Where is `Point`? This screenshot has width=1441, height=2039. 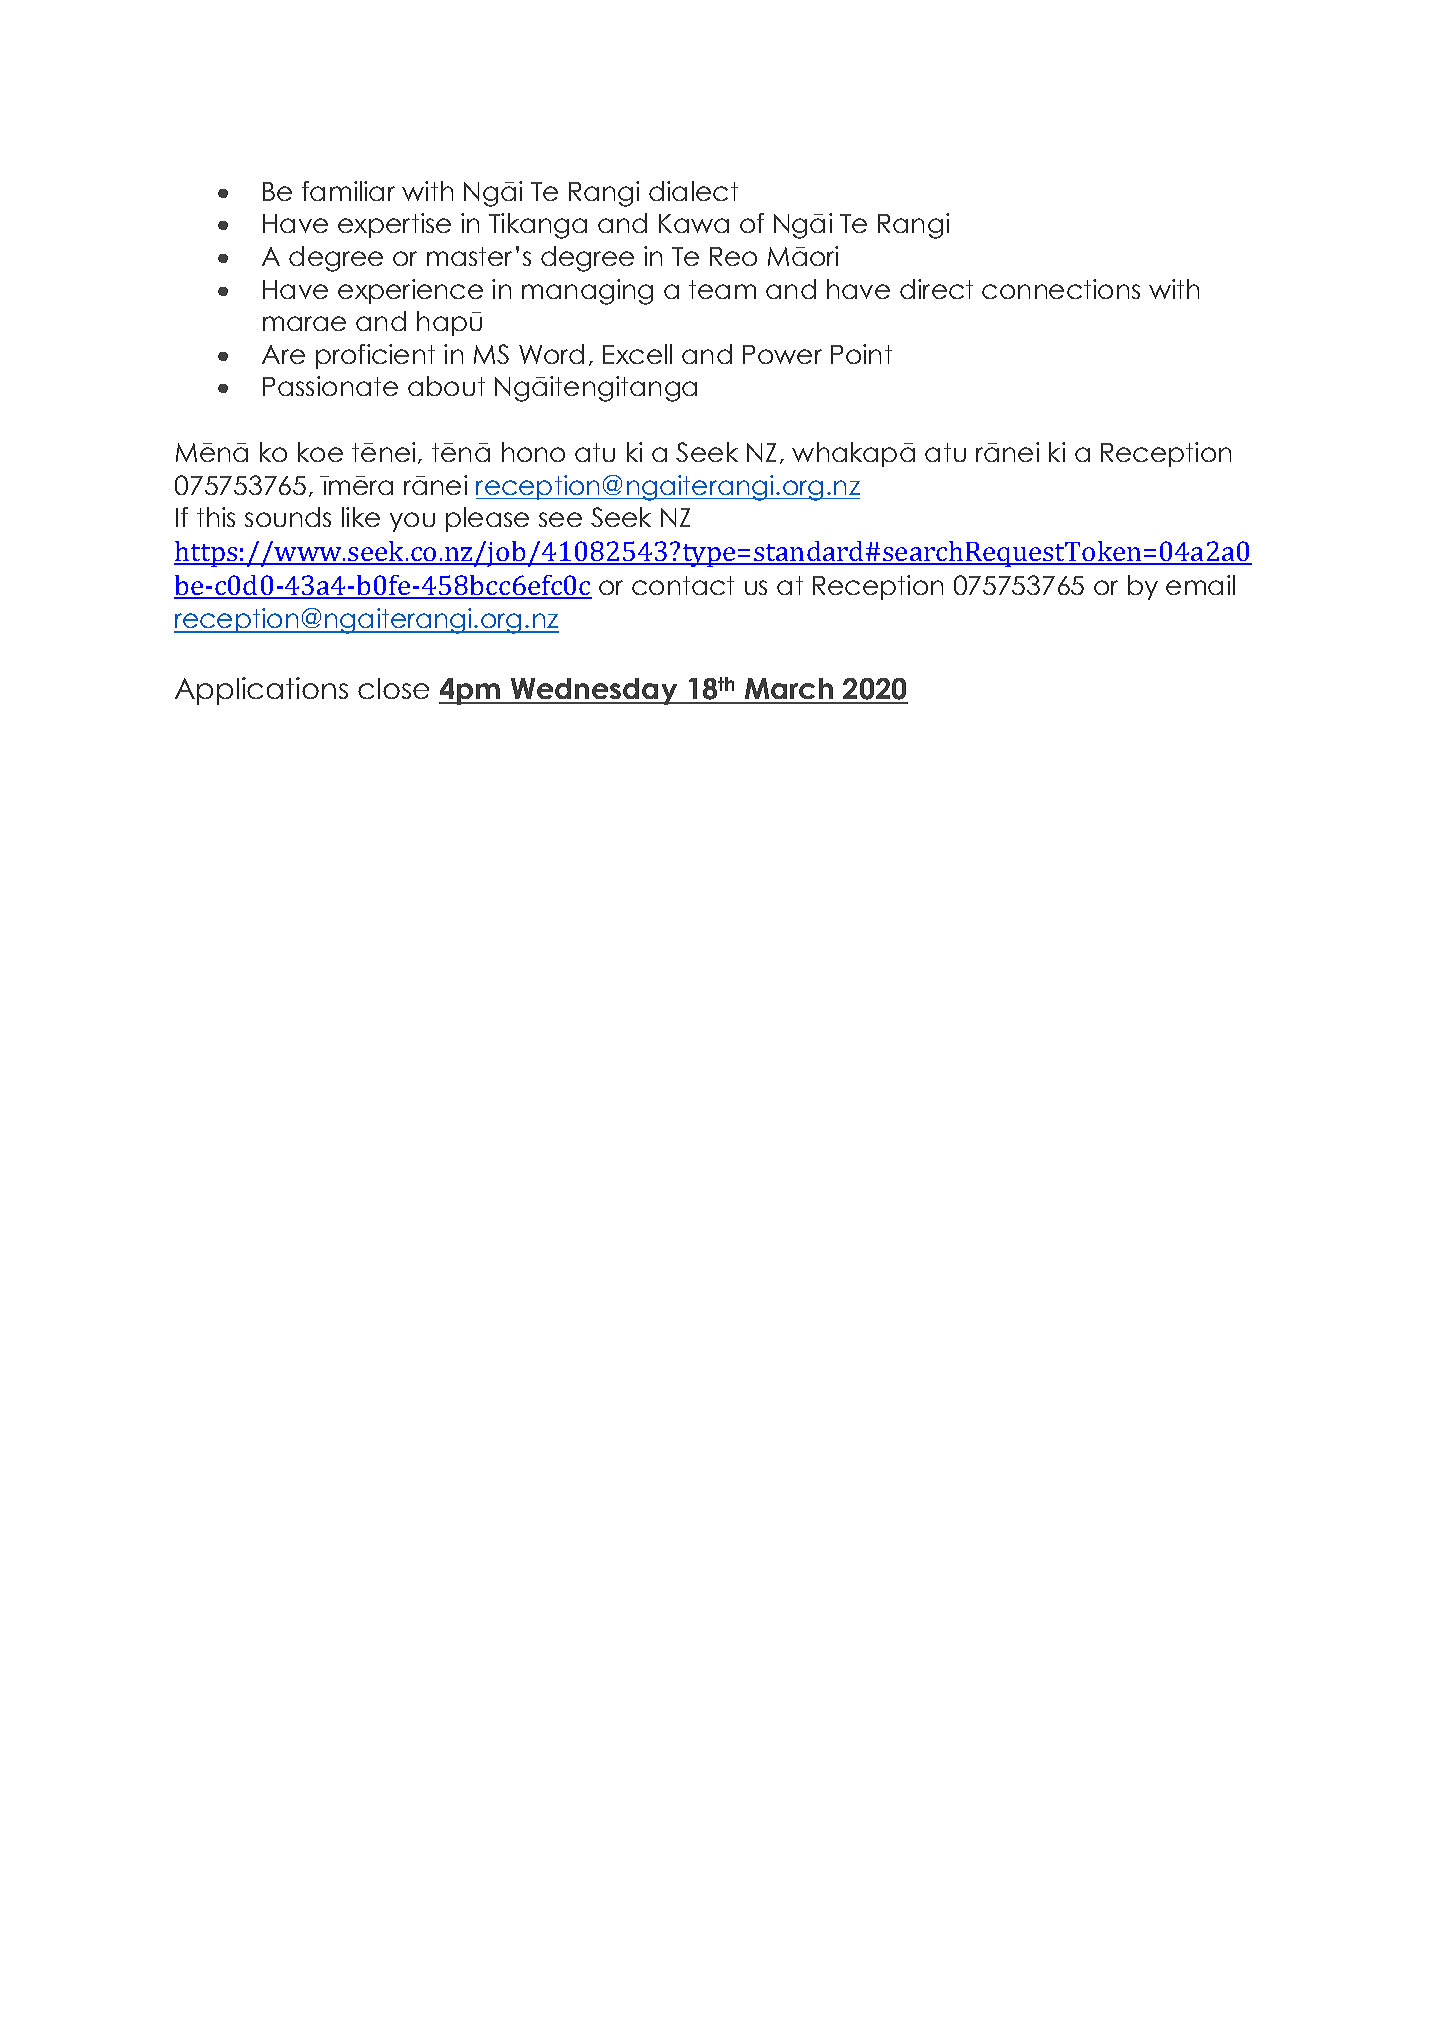 Point is located at coordinates (861, 354).
